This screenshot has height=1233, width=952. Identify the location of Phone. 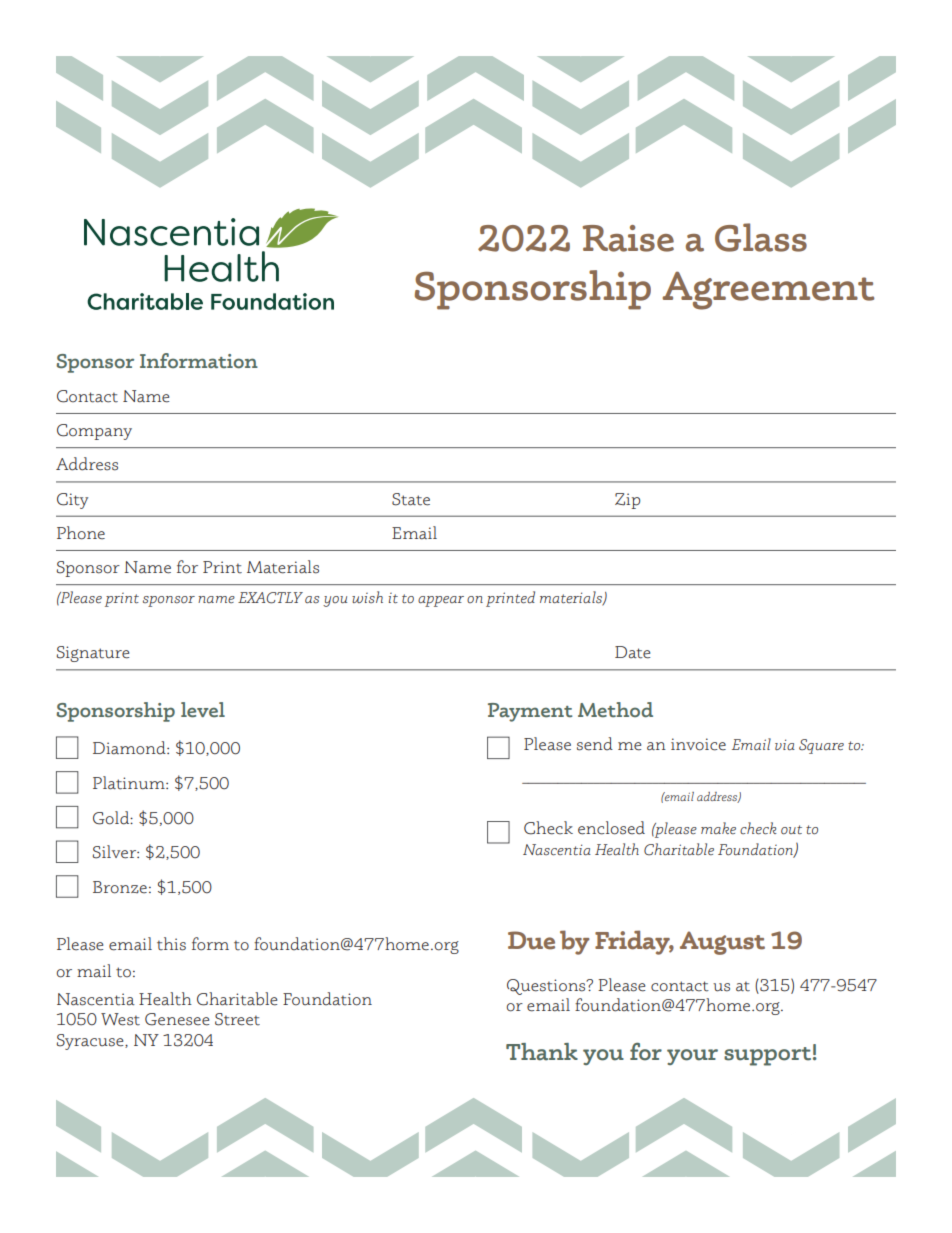
(81, 533).
